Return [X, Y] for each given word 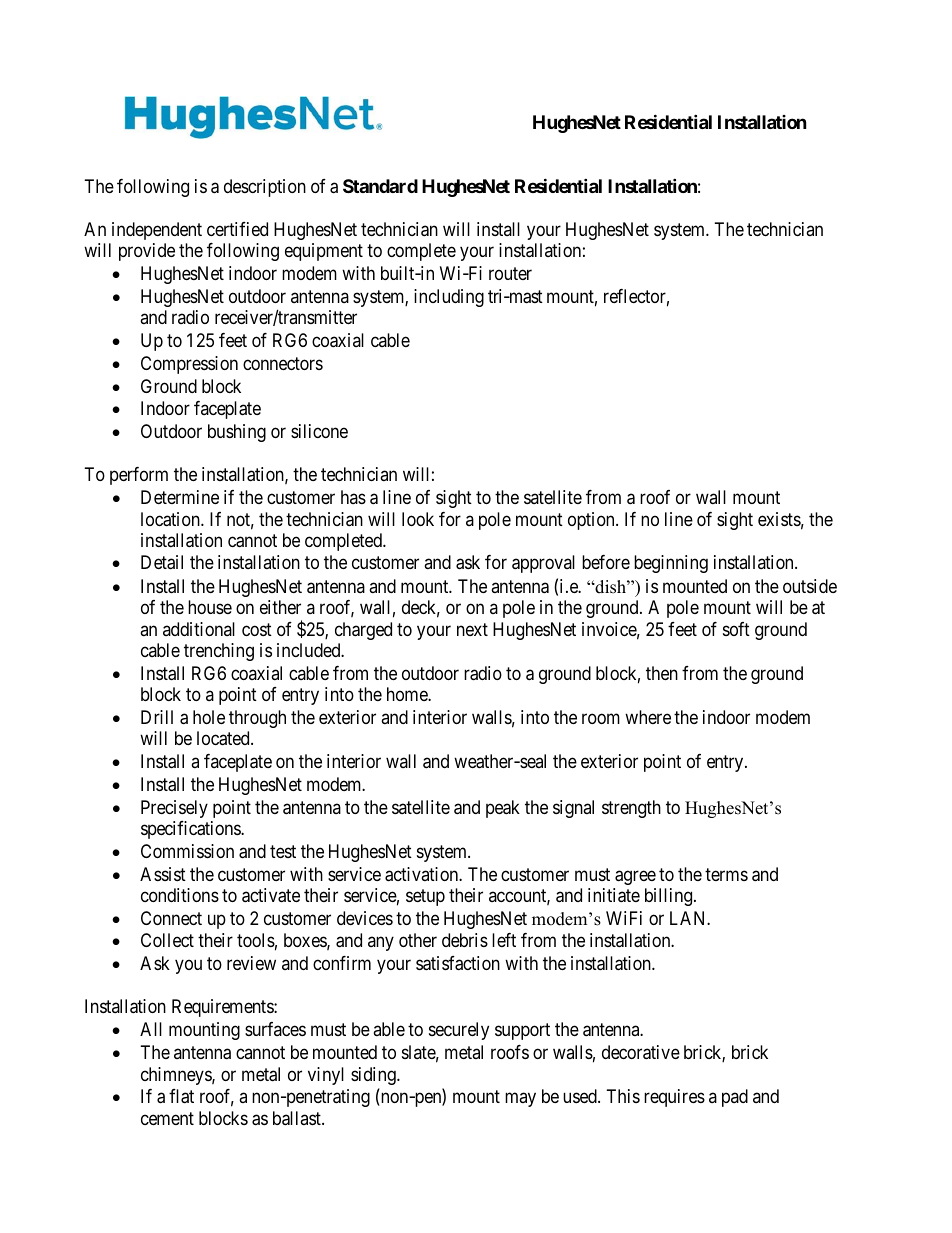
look [418, 519]
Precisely [174, 809]
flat [181, 1096]
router [510, 273]
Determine [180, 497]
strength [631, 809]
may [520, 1100]
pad [735, 1098]
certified [237, 229]
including [449, 298]
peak [503, 809]
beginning [671, 564]
